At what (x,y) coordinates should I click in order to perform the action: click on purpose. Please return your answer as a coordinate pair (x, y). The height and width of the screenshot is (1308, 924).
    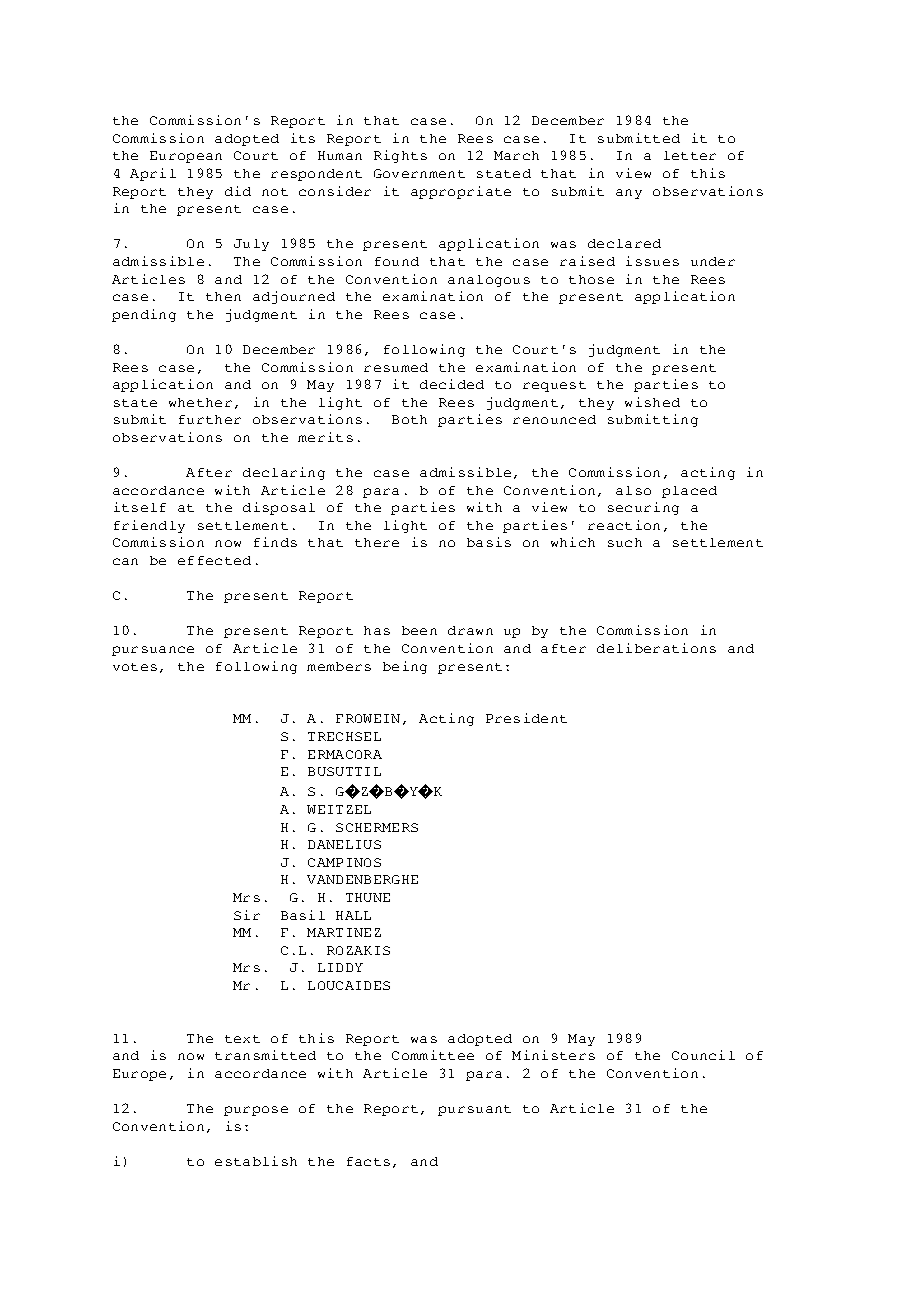
    Looking at the image, I should click on (256, 1111).
